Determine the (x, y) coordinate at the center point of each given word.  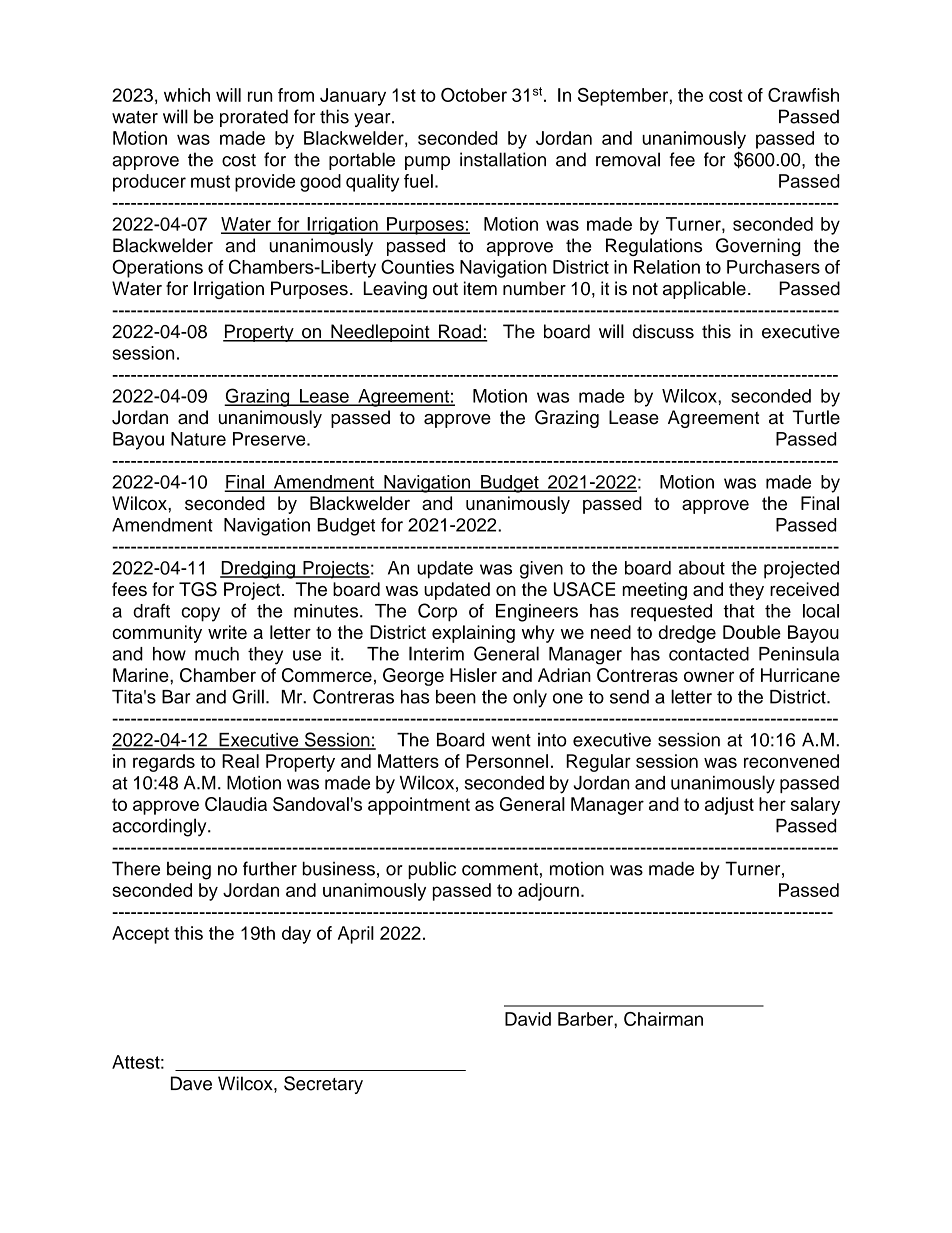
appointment (419, 806)
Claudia (236, 804)
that (739, 611)
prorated (254, 118)
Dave (191, 1083)
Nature (198, 439)
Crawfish (803, 95)
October (474, 95)
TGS (198, 589)
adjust (729, 806)
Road (460, 332)
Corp (437, 612)
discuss (663, 331)
